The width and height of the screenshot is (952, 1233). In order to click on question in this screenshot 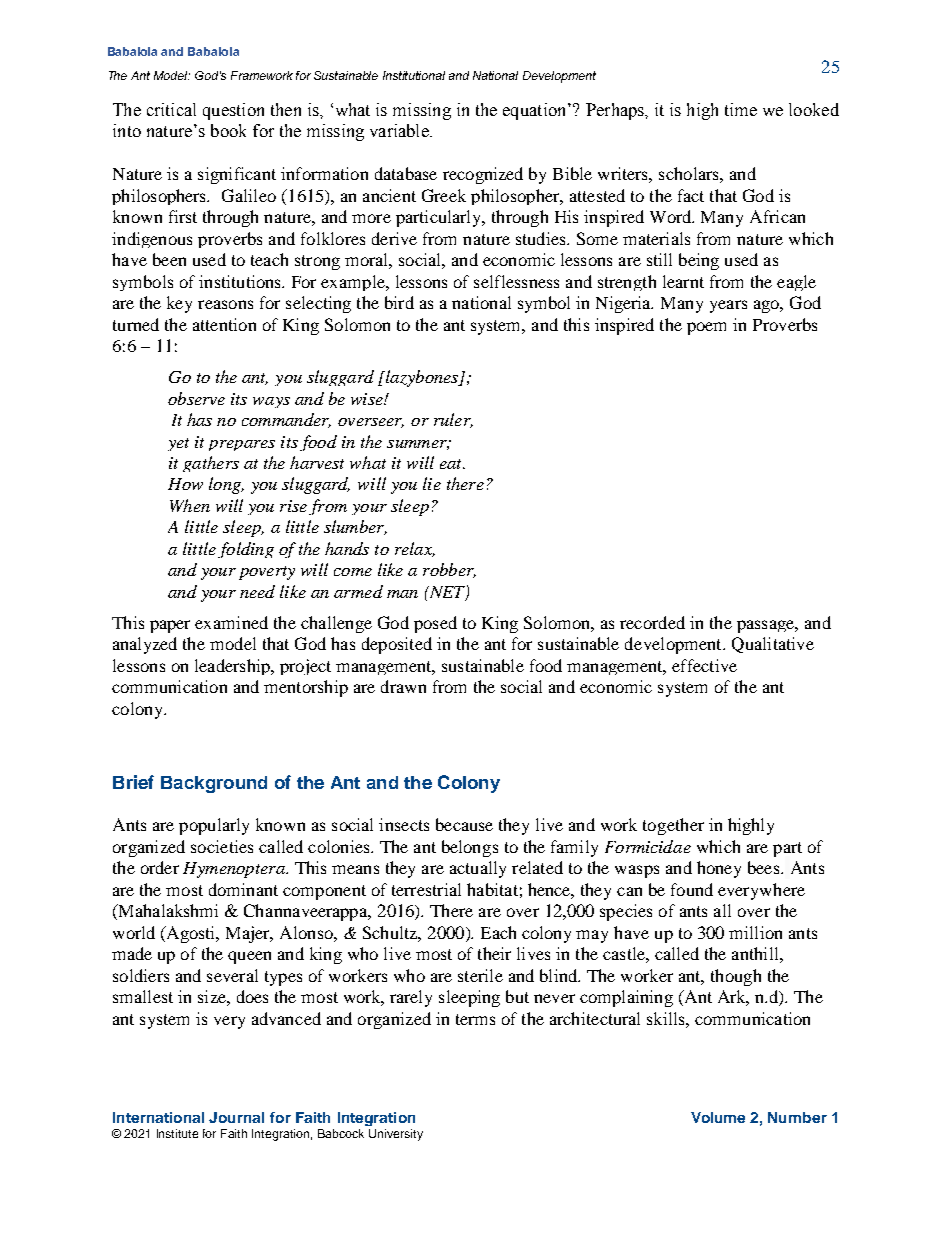, I will do `click(233, 111)`.
